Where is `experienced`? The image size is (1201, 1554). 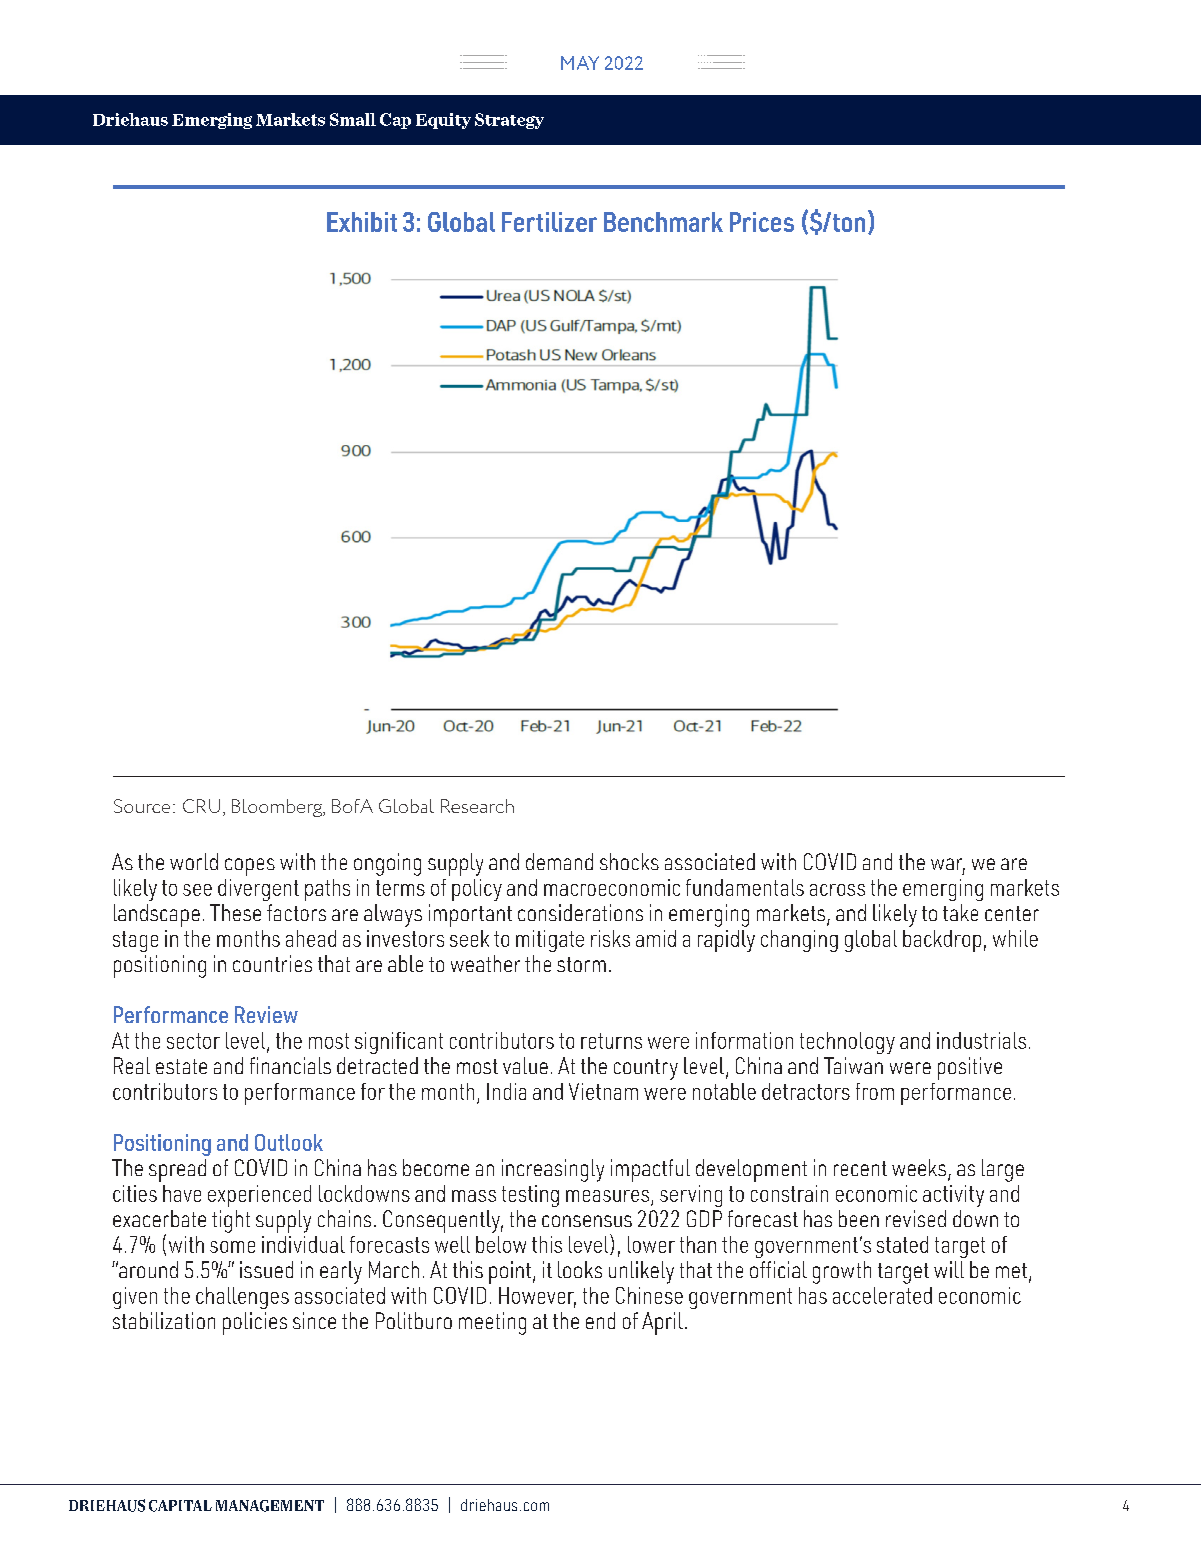 experienced is located at coordinates (259, 1196).
